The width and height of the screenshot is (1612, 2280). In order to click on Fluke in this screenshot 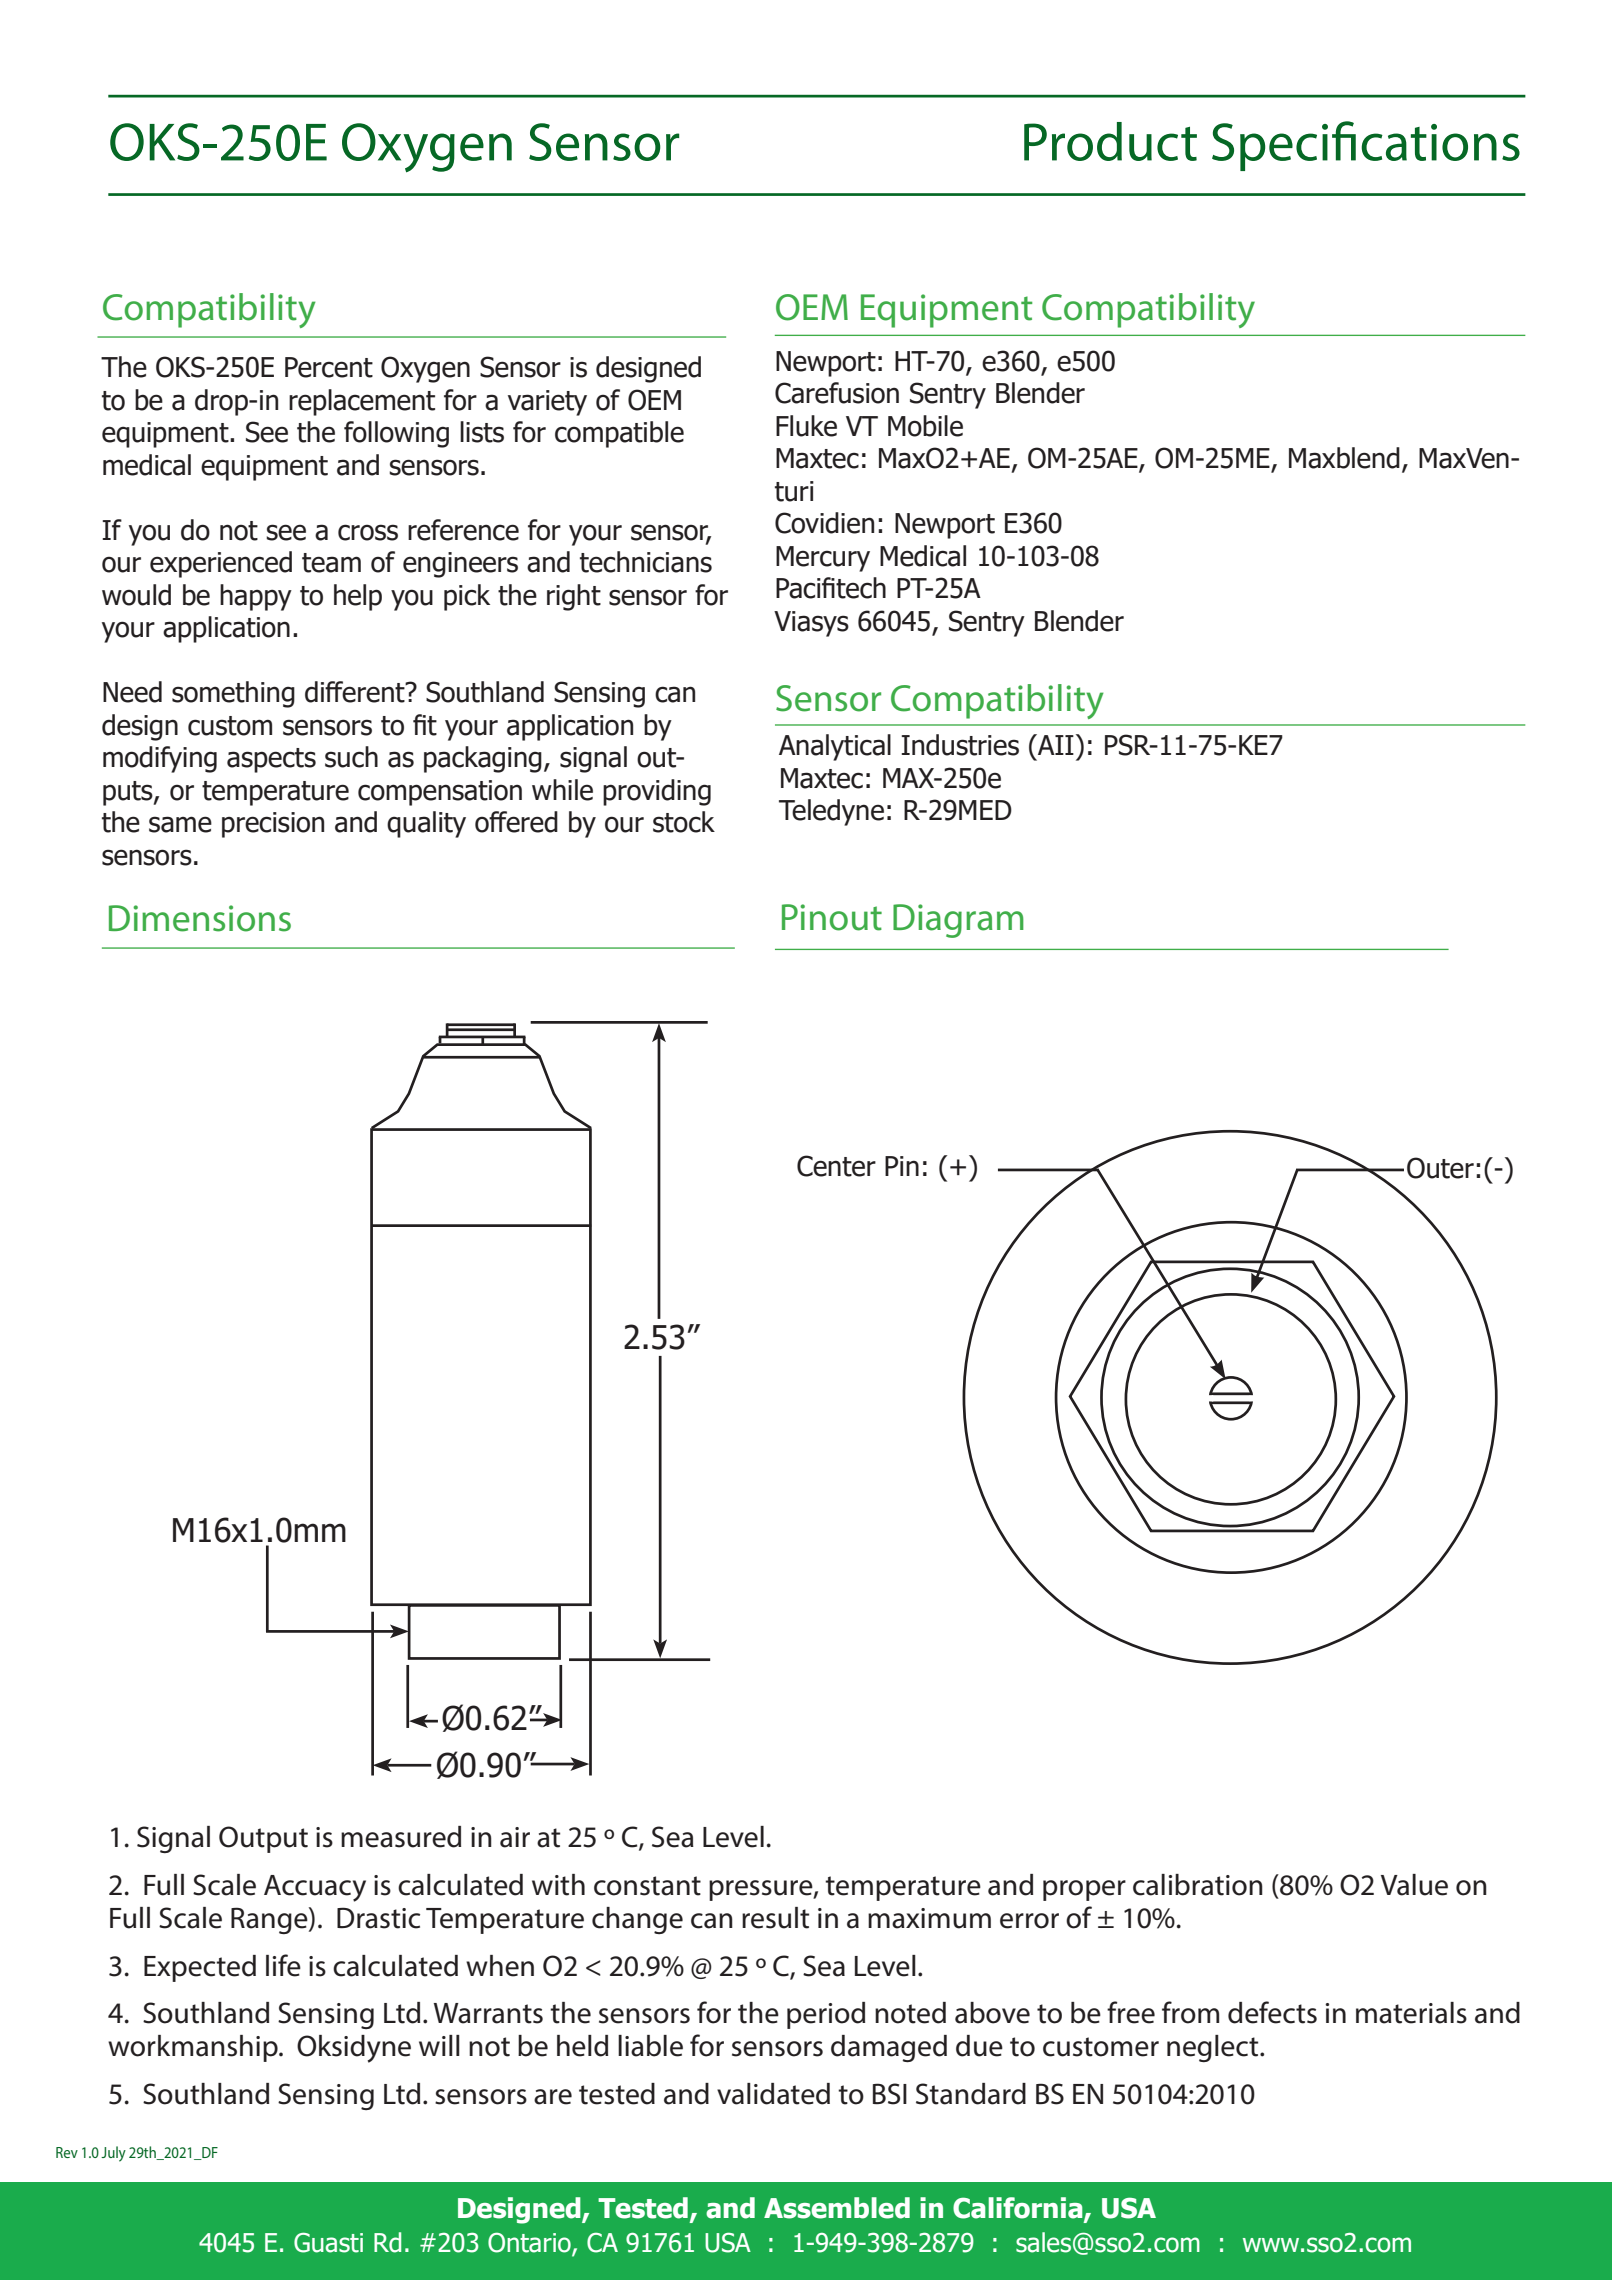, I will do `click(806, 426)`.
